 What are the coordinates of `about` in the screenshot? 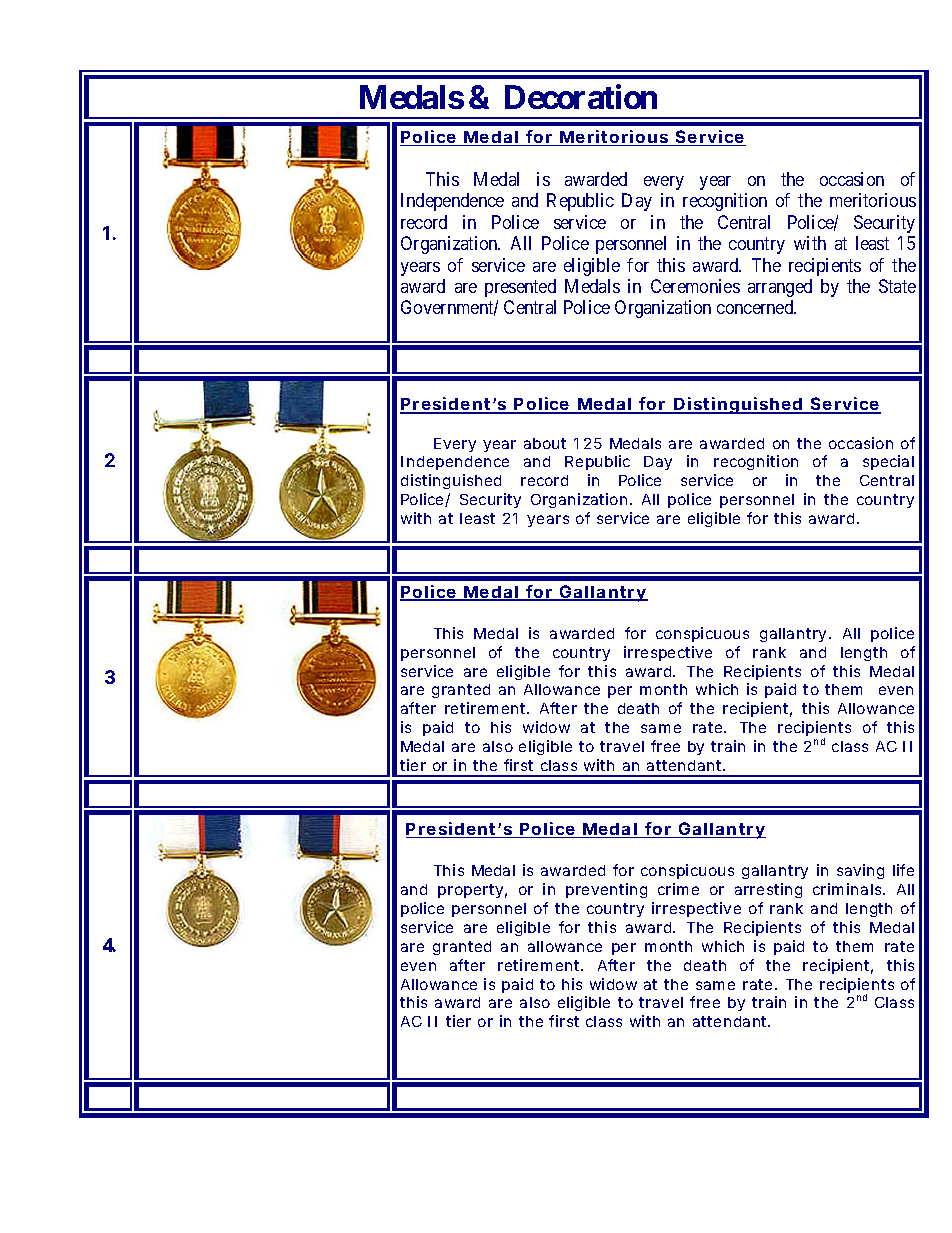 It's located at (545, 443).
